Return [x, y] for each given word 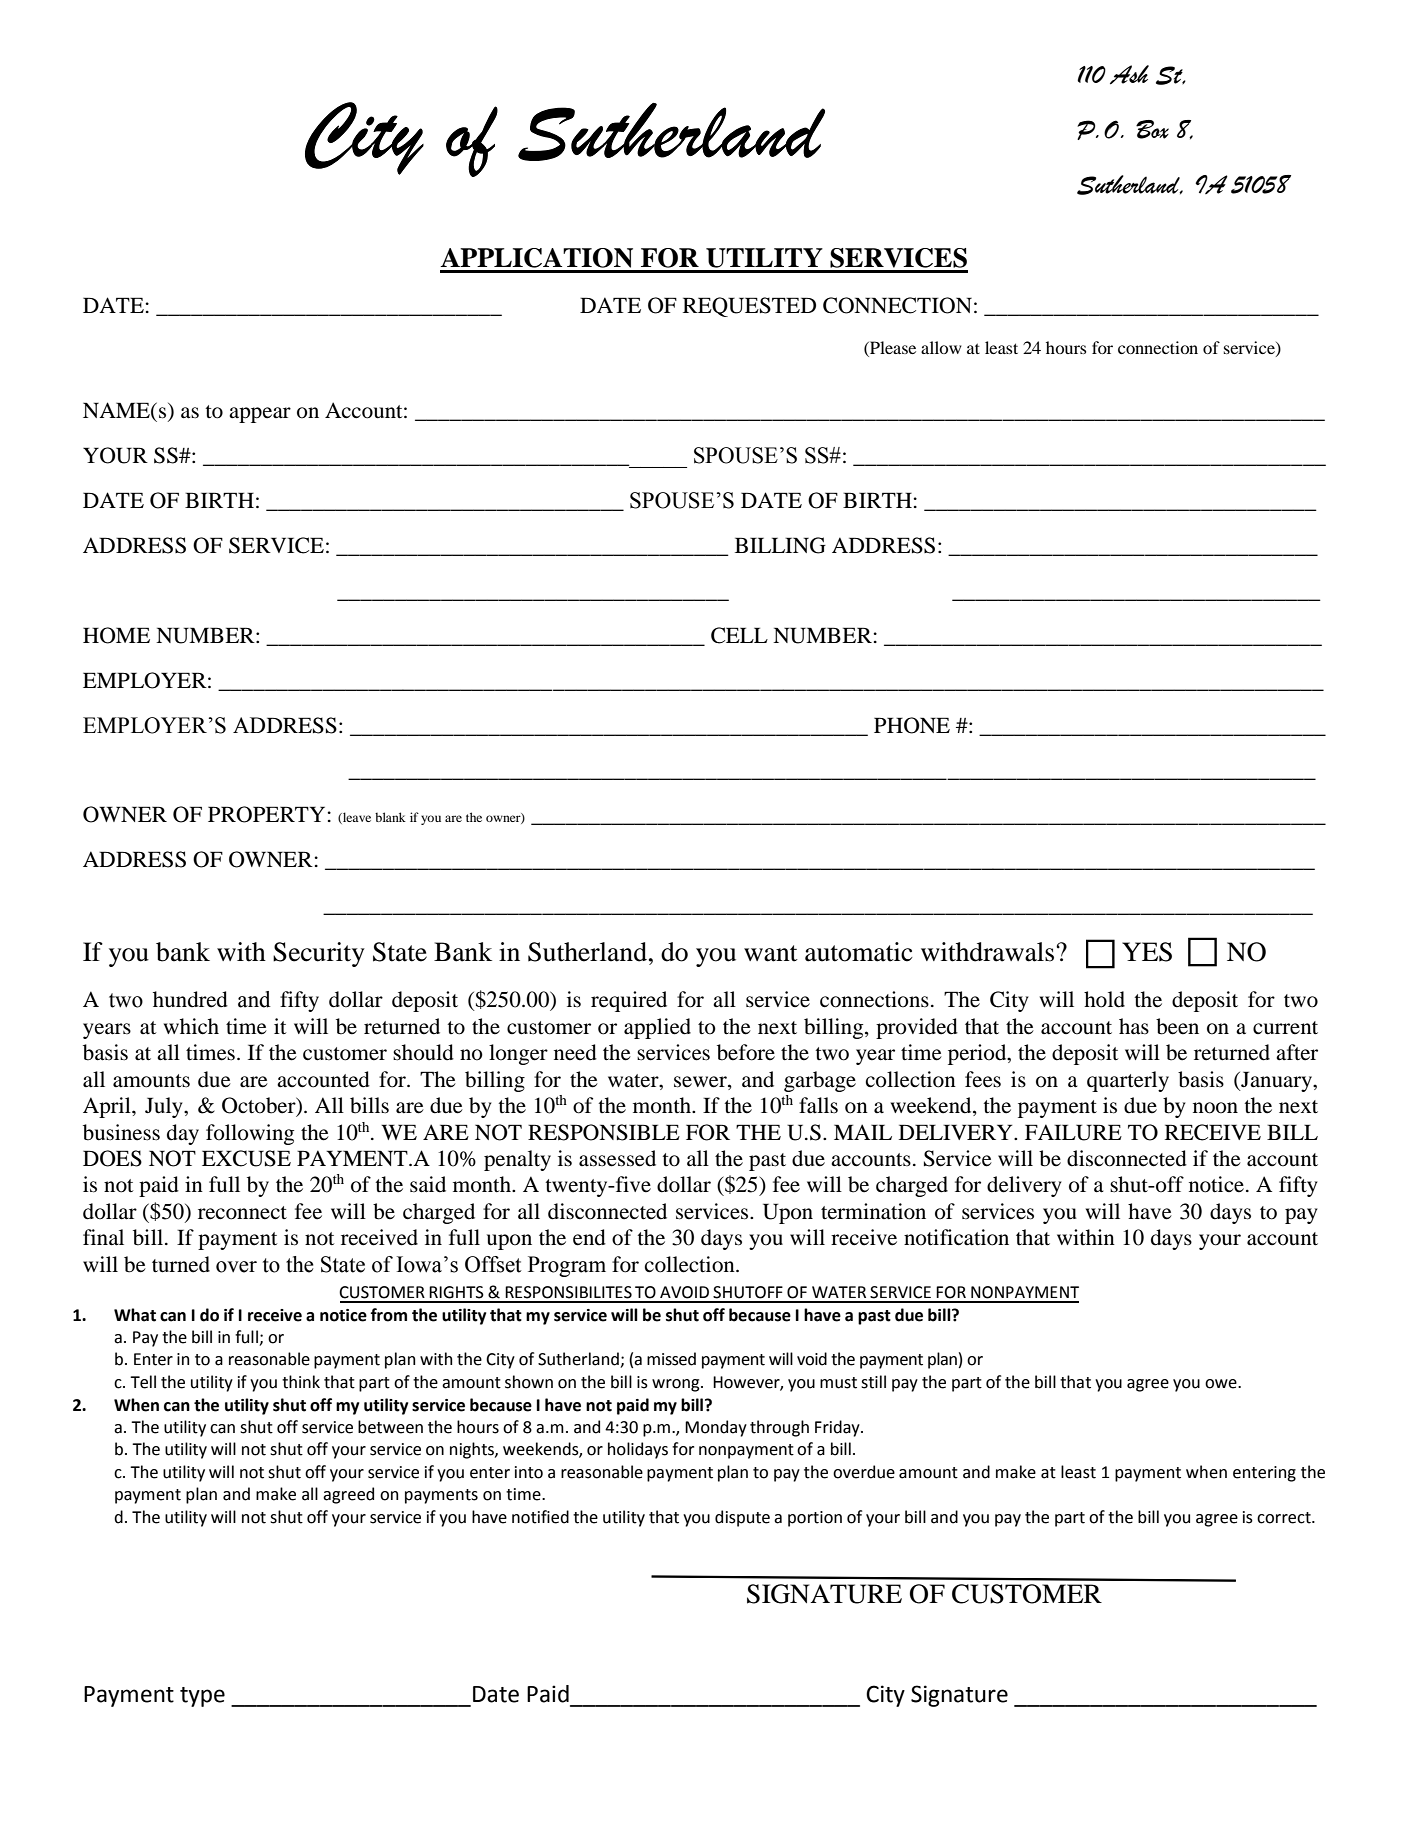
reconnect [242, 1213]
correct [1285, 1518]
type [202, 1697]
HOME [116, 635]
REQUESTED [749, 307]
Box [1152, 129]
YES [1147, 952]
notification [956, 1237]
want [771, 953]
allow [941, 347]
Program [567, 1266]
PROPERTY [266, 814]
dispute [742, 1518]
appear [260, 415]
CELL [739, 635]
